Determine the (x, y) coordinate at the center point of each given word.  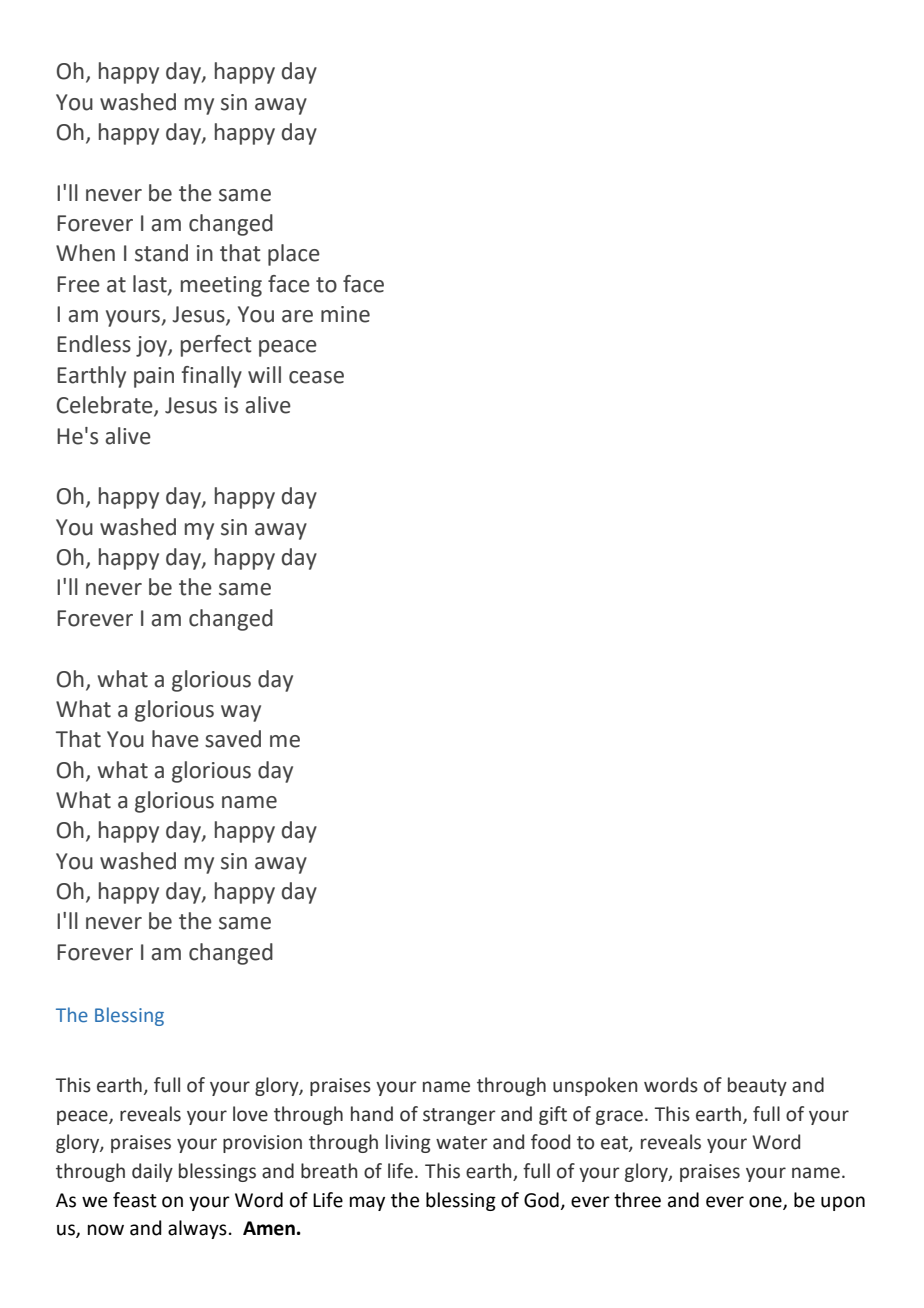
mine (345, 314)
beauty (757, 1086)
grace (619, 1117)
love (250, 1114)
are (297, 316)
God (541, 1200)
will (264, 374)
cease (316, 377)
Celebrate (106, 406)
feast (135, 1200)
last (151, 285)
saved (233, 739)
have (175, 739)
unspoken (595, 1086)
